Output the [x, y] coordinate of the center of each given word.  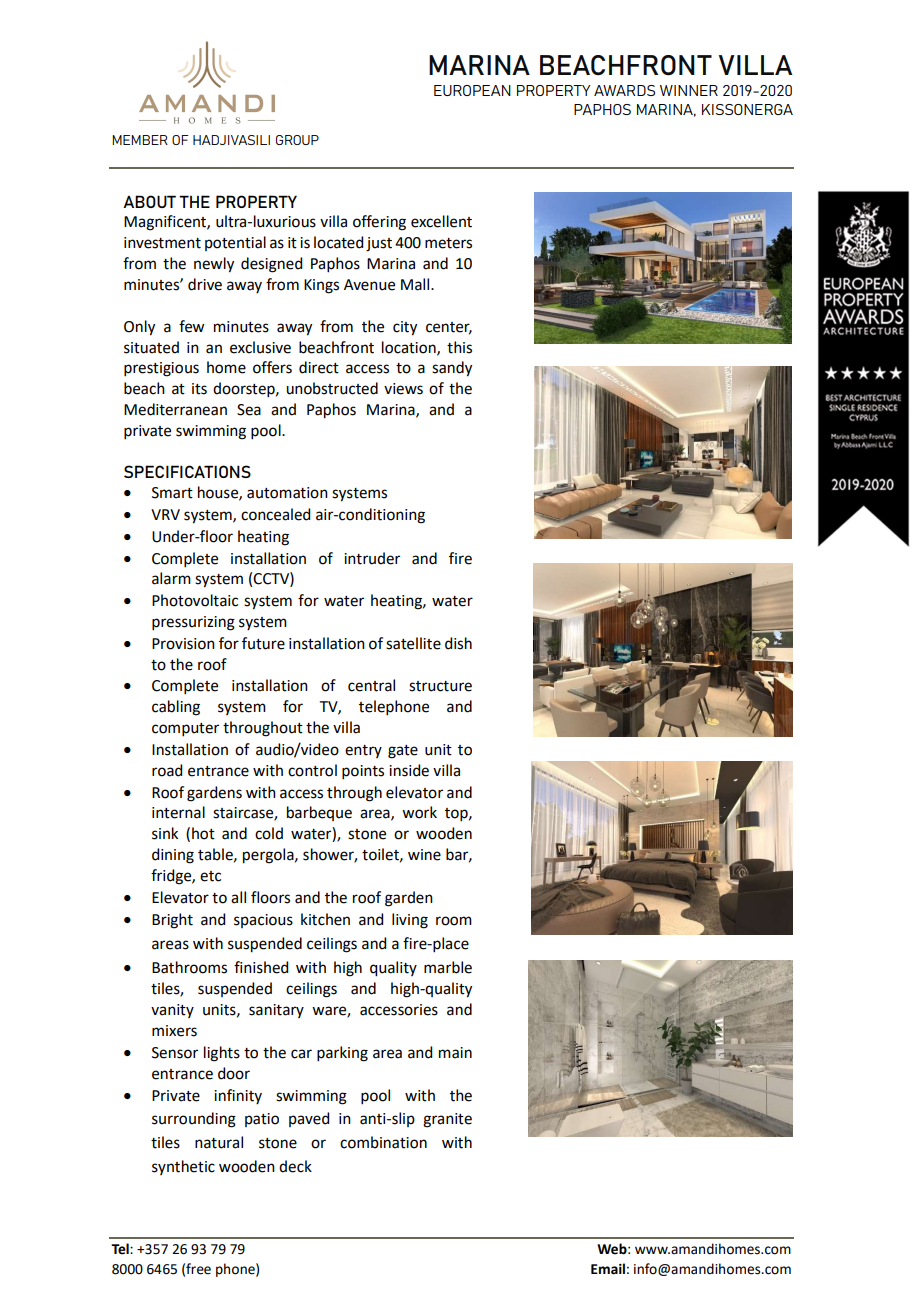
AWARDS [624, 90]
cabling [176, 708]
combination [383, 1142]
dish [458, 643]
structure [440, 686]
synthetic [183, 1167]
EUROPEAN [472, 90]
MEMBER [140, 140]
